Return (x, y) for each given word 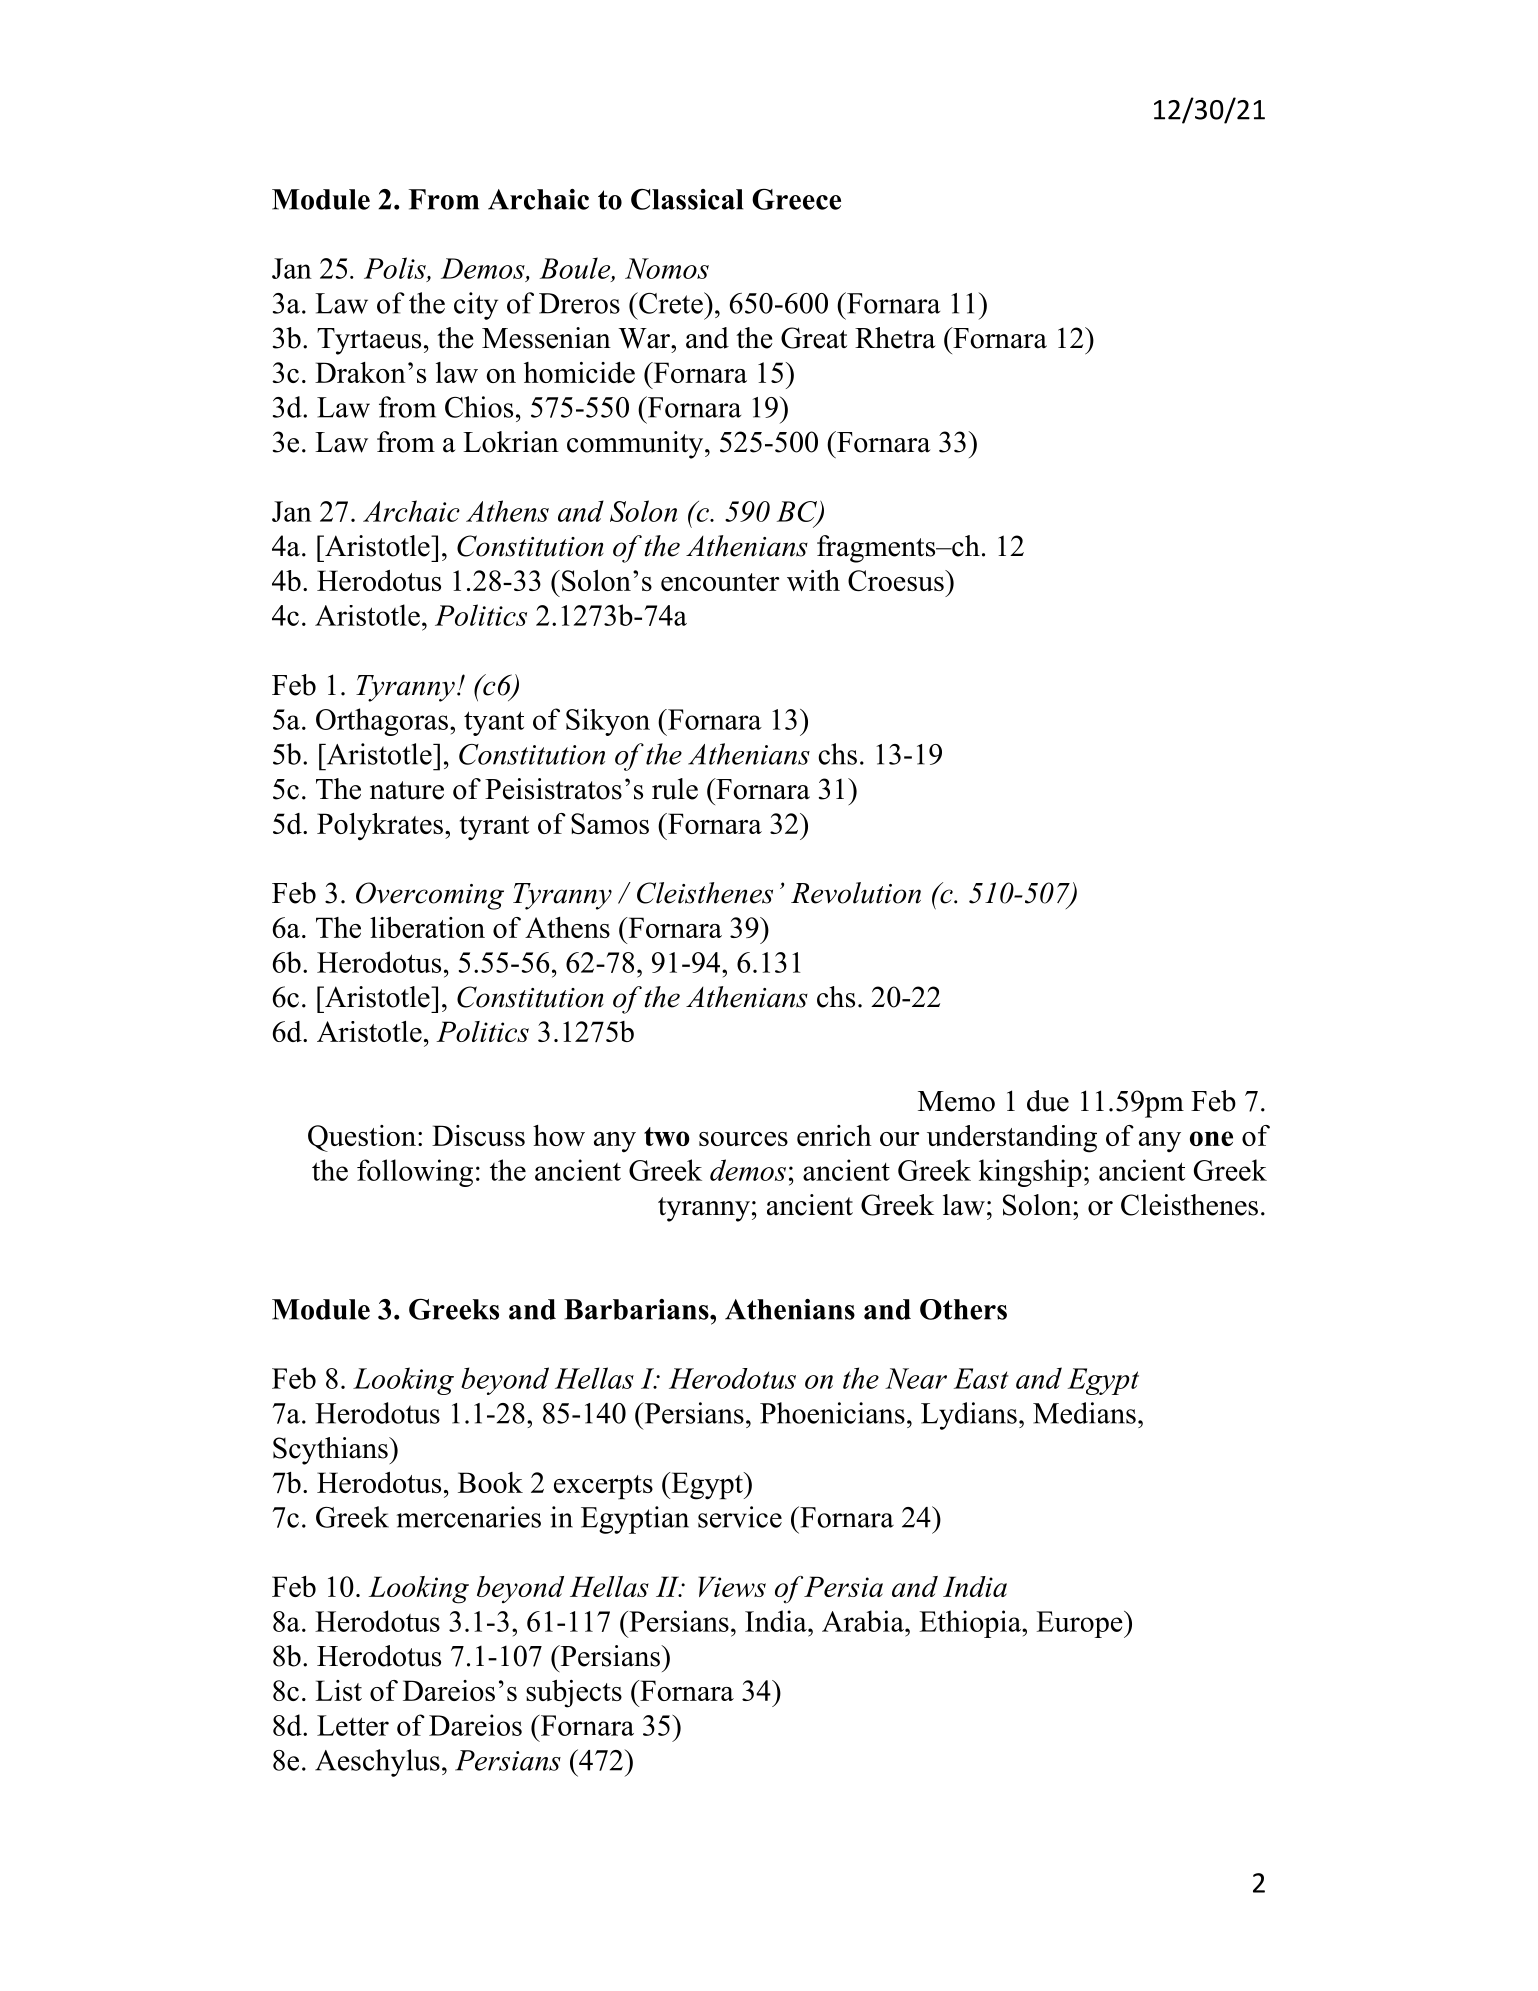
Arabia (864, 1621)
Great (814, 338)
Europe (1081, 1624)
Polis (396, 268)
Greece (796, 199)
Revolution (856, 893)
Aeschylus (377, 1763)
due (1048, 1101)
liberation (427, 927)
